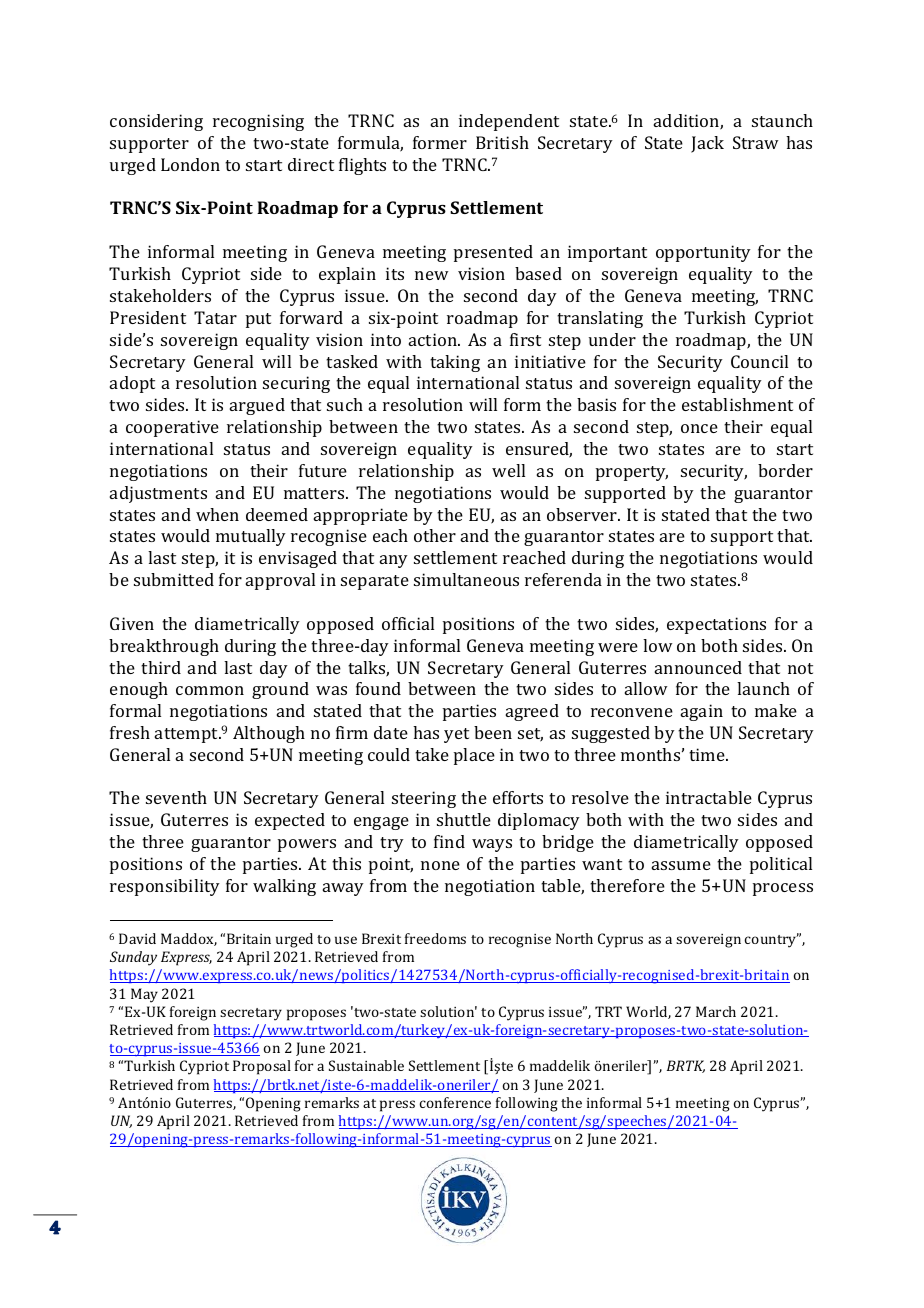  What do you see at coordinates (176, 797) in the document?
I see `seventh` at bounding box center [176, 797].
